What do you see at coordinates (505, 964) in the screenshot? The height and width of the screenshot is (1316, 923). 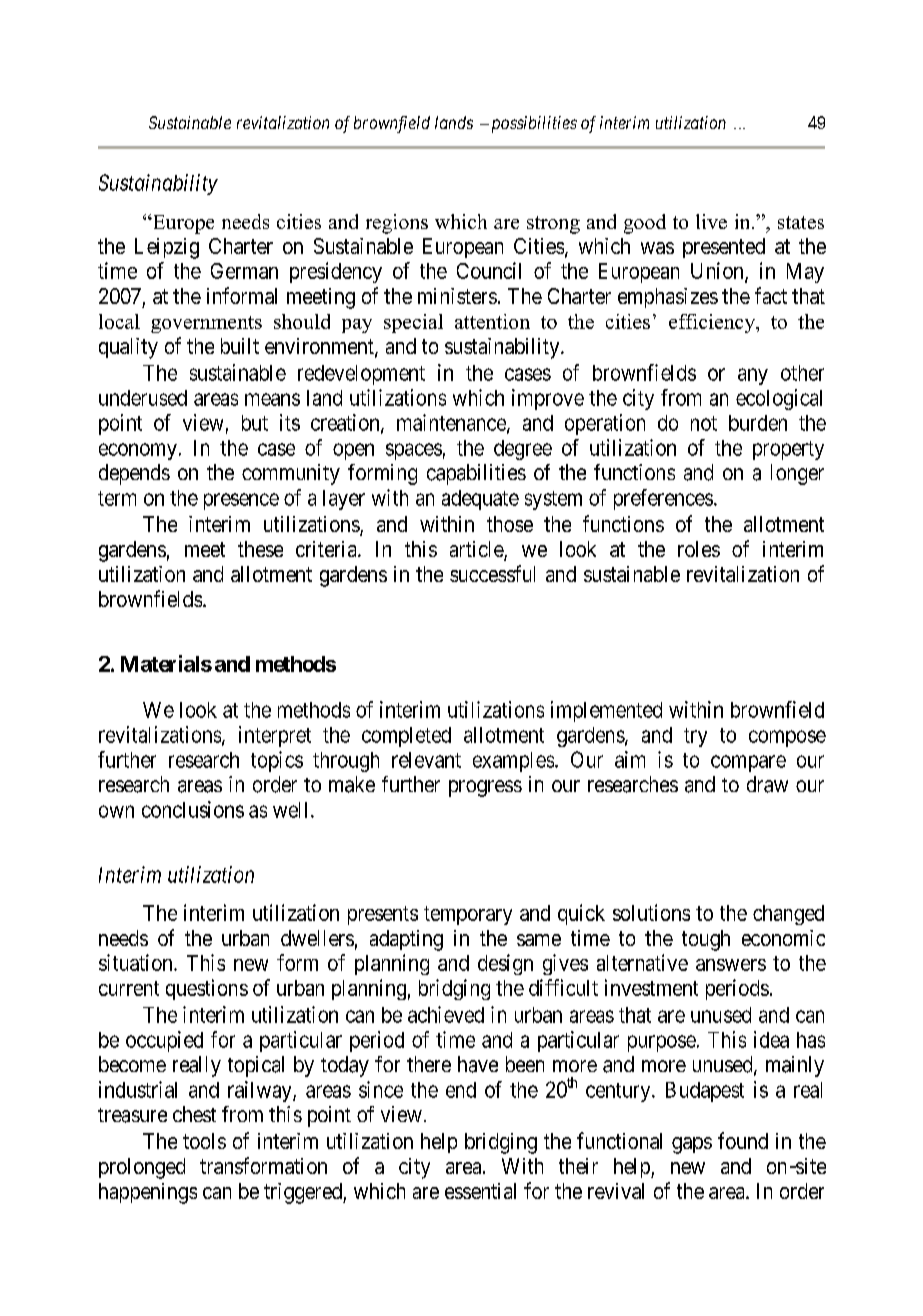 I see `design` at bounding box center [505, 964].
